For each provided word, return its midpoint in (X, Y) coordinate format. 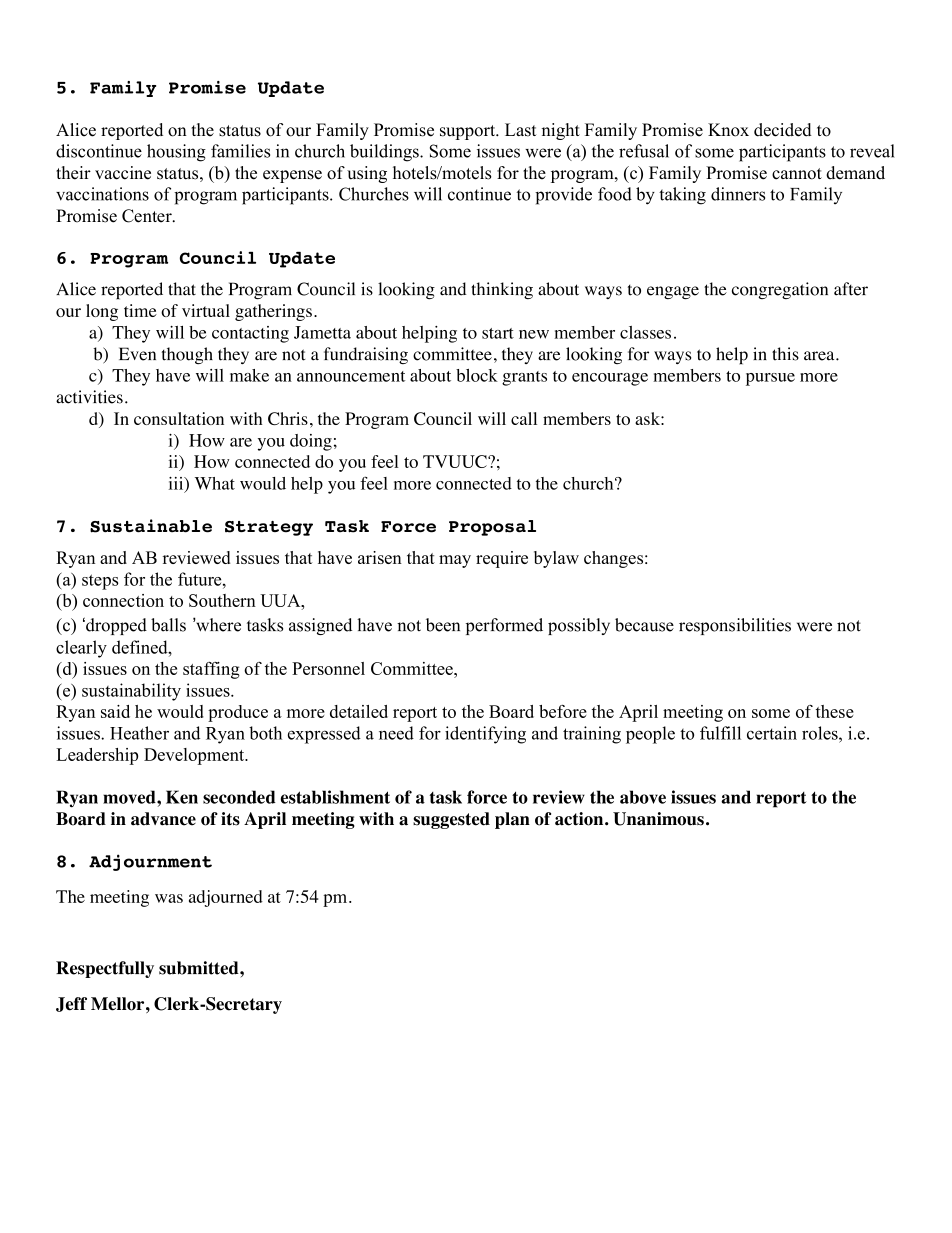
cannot (797, 174)
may (455, 561)
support (468, 132)
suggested (451, 820)
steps (100, 582)
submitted (200, 968)
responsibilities (735, 626)
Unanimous (658, 819)
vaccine (123, 173)
